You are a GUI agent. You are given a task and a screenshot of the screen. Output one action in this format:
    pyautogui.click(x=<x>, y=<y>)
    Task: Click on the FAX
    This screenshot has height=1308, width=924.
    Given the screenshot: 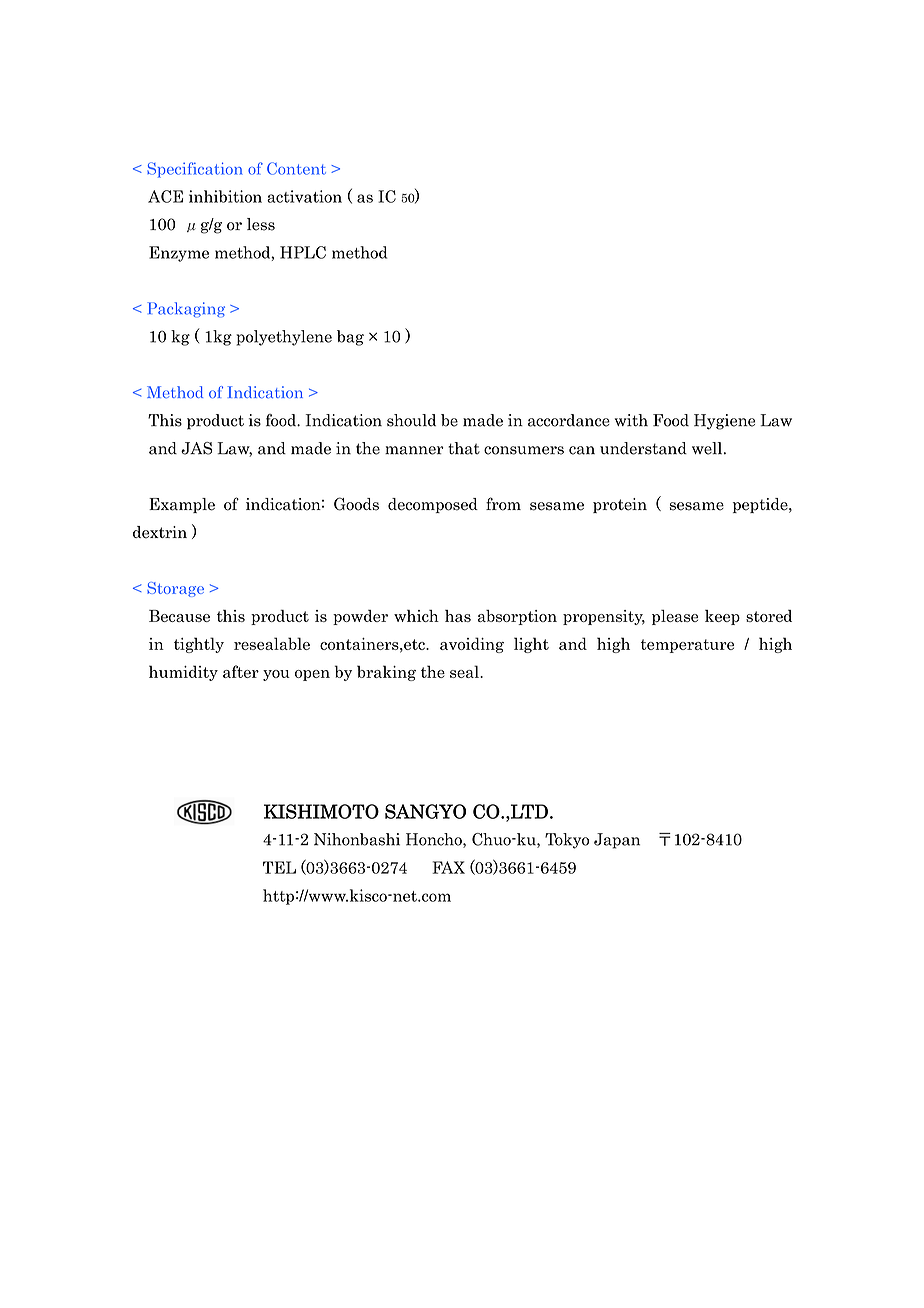 What is the action you would take?
    pyautogui.click(x=448, y=867)
